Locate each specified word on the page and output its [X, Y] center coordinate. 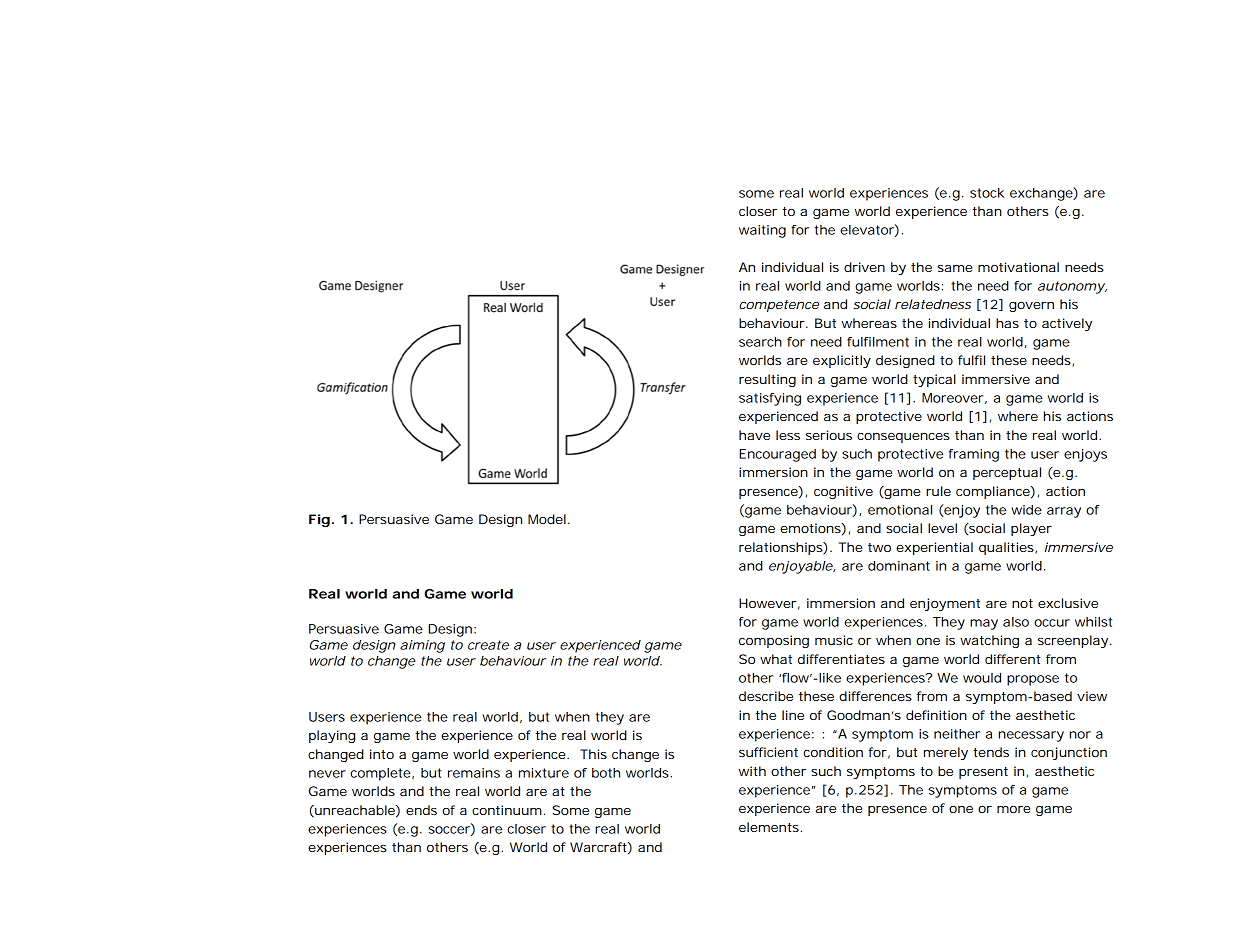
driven [864, 267]
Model [547, 519]
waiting [762, 231]
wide [1026, 510]
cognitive [843, 492]
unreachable [355, 811]
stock [987, 193]
